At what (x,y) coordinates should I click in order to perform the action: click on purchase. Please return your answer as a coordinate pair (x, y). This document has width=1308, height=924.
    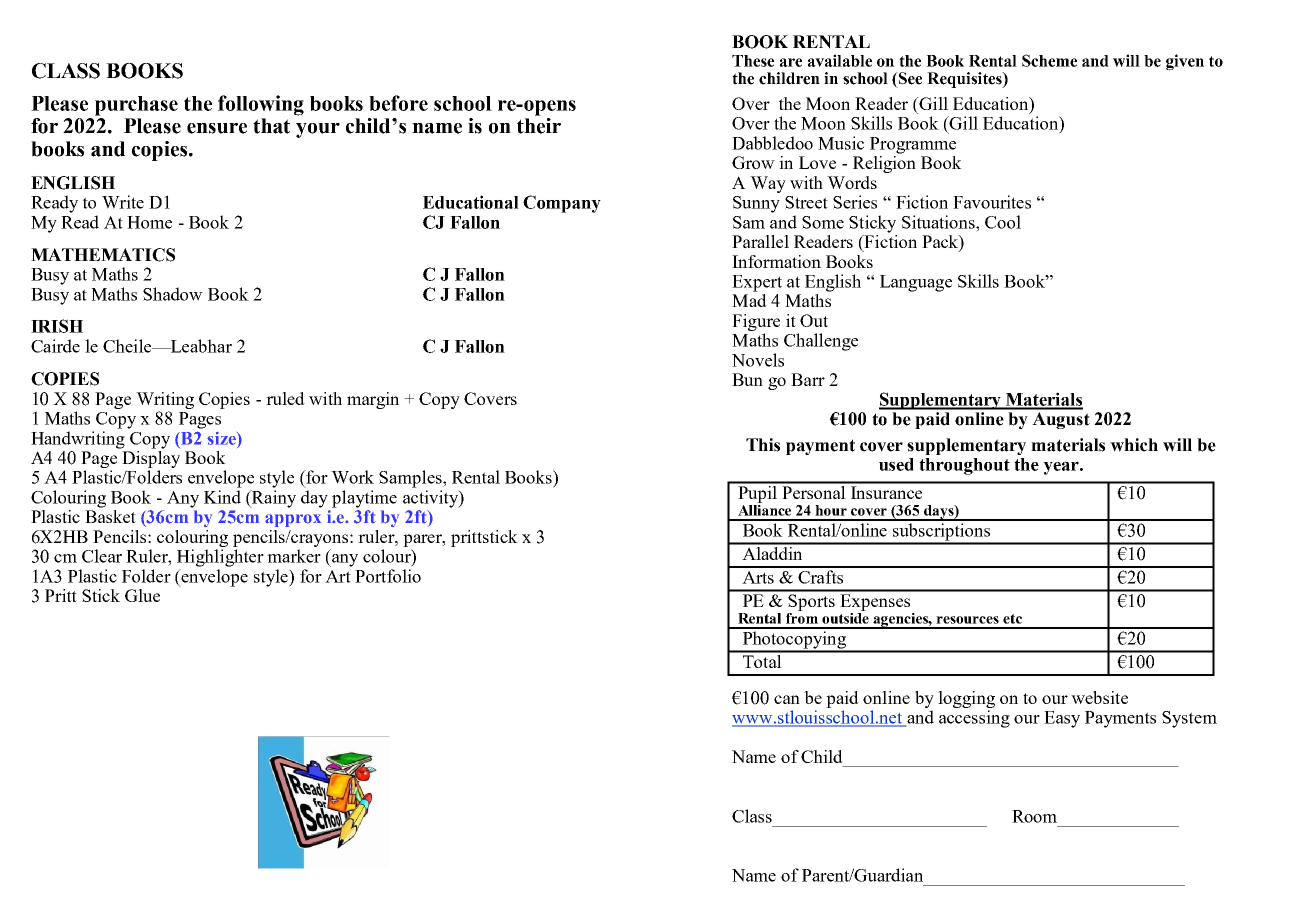
    Looking at the image, I should click on (136, 106).
